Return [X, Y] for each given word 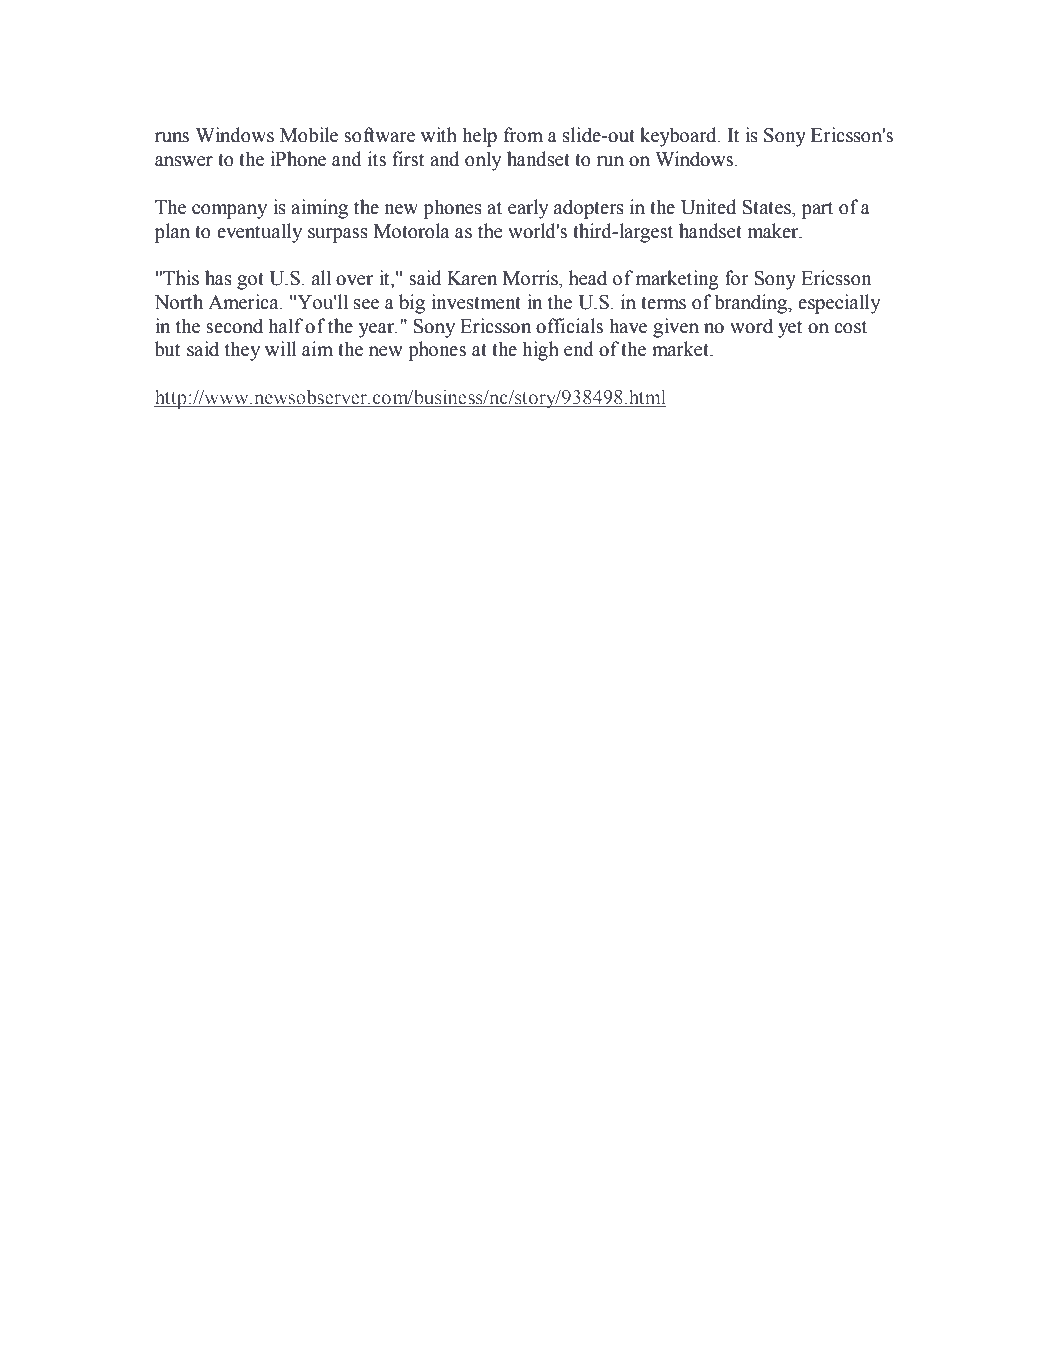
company [229, 211]
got [250, 281]
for [737, 278]
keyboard [679, 137]
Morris [531, 278]
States [768, 207]
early [528, 209]
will [281, 348]
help [479, 137]
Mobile [309, 135]
